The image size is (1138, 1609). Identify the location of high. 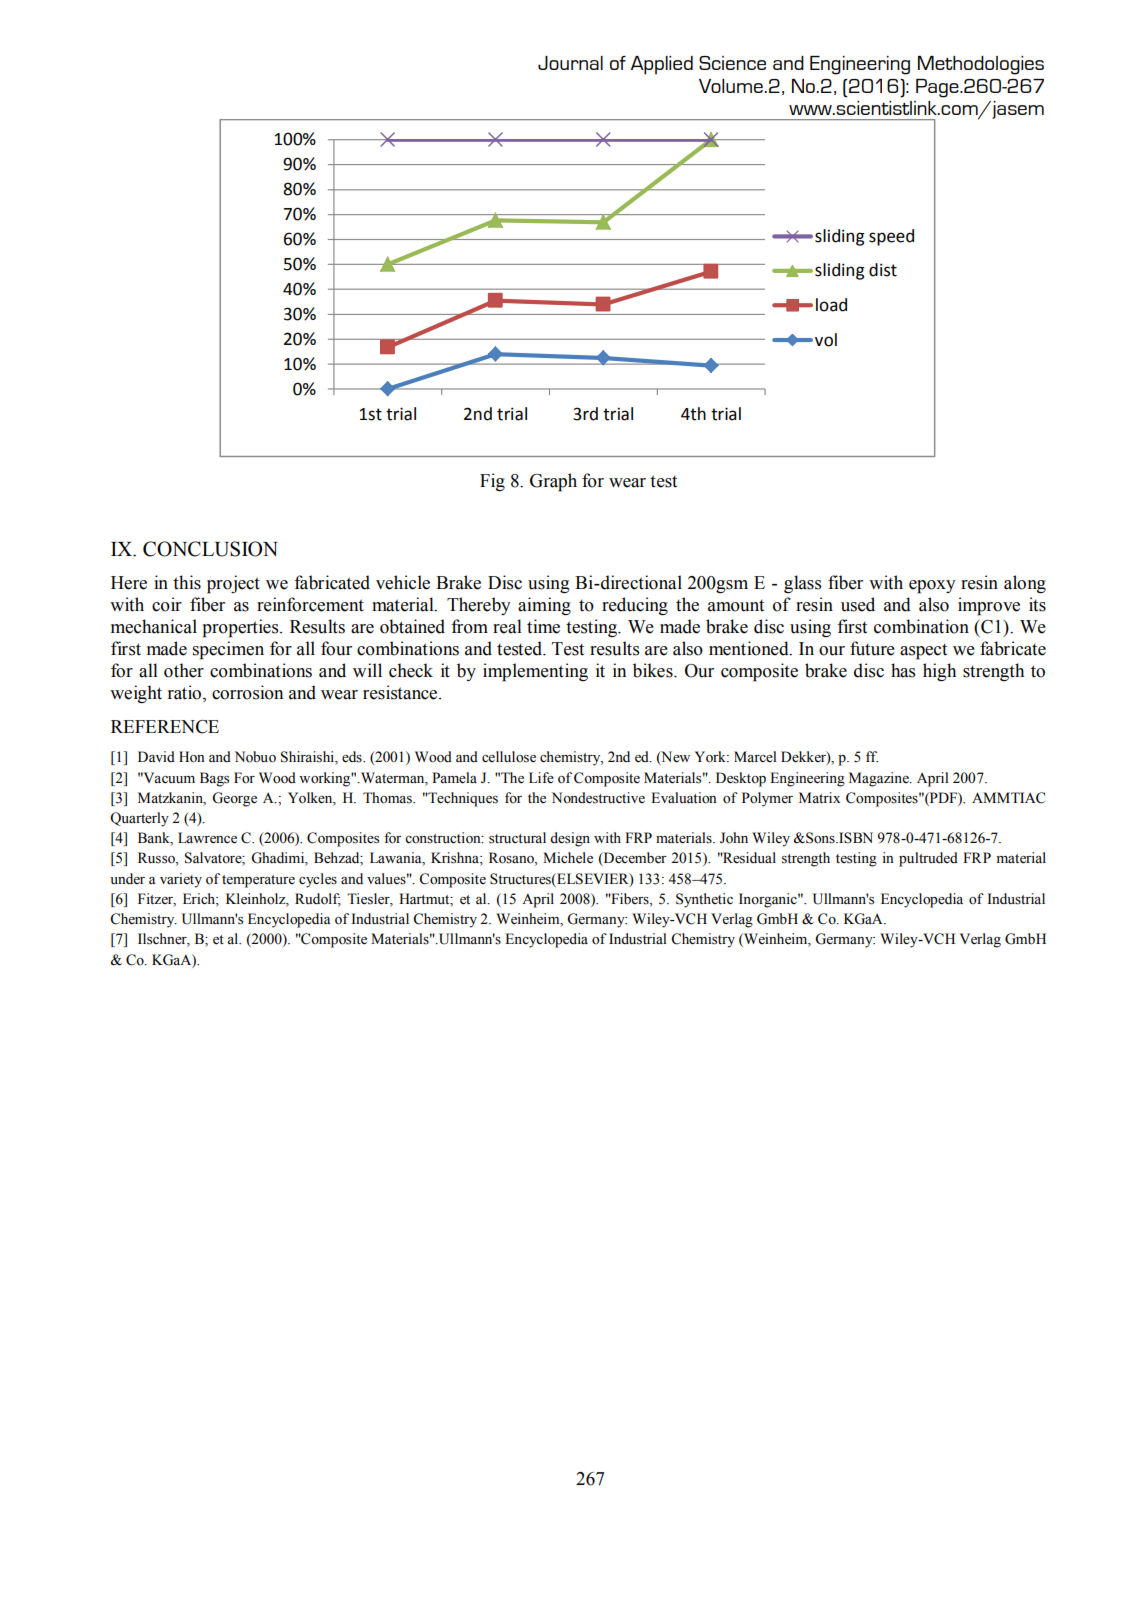
(939, 672).
